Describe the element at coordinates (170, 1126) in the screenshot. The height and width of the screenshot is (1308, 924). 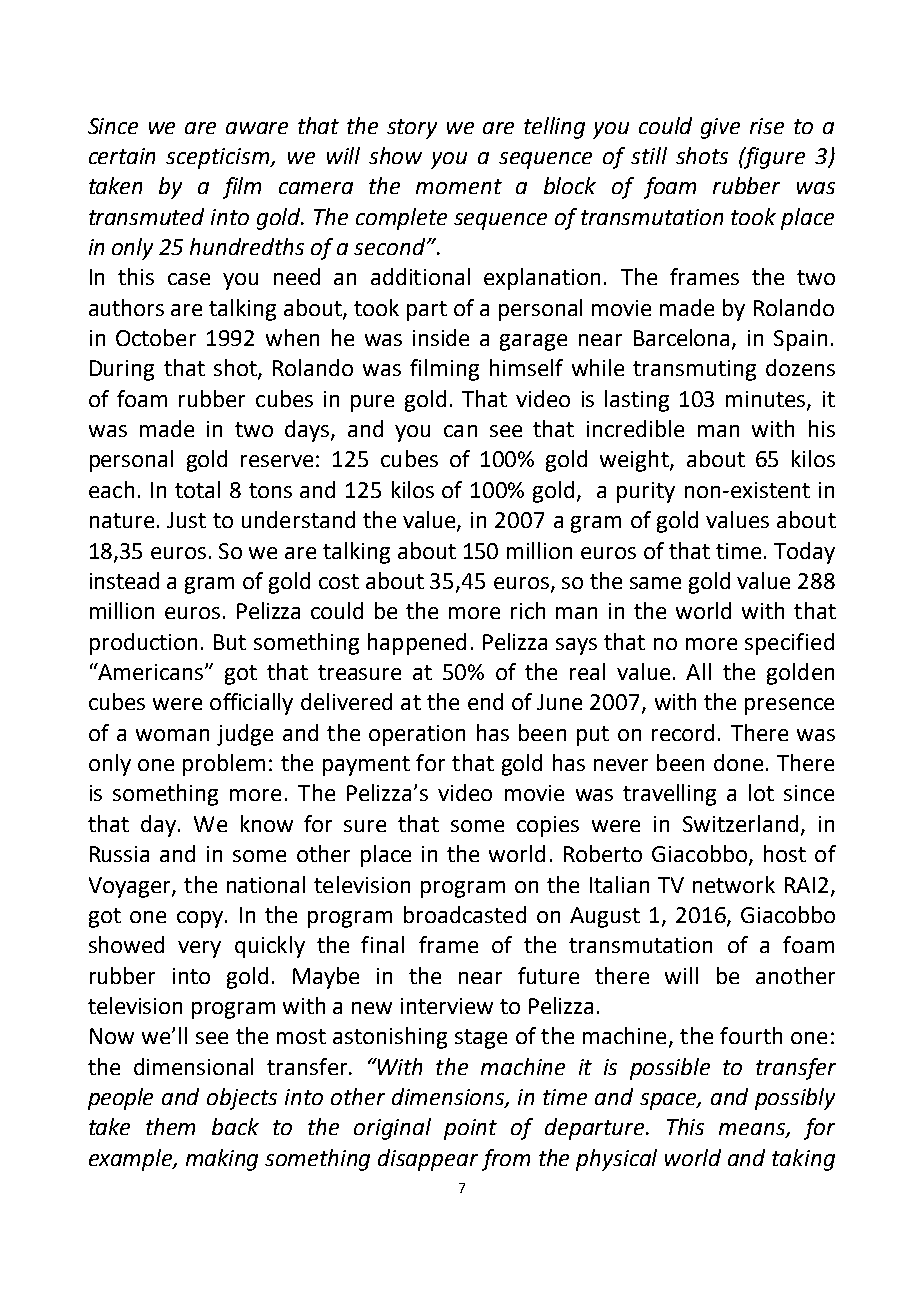
I see `them` at that location.
